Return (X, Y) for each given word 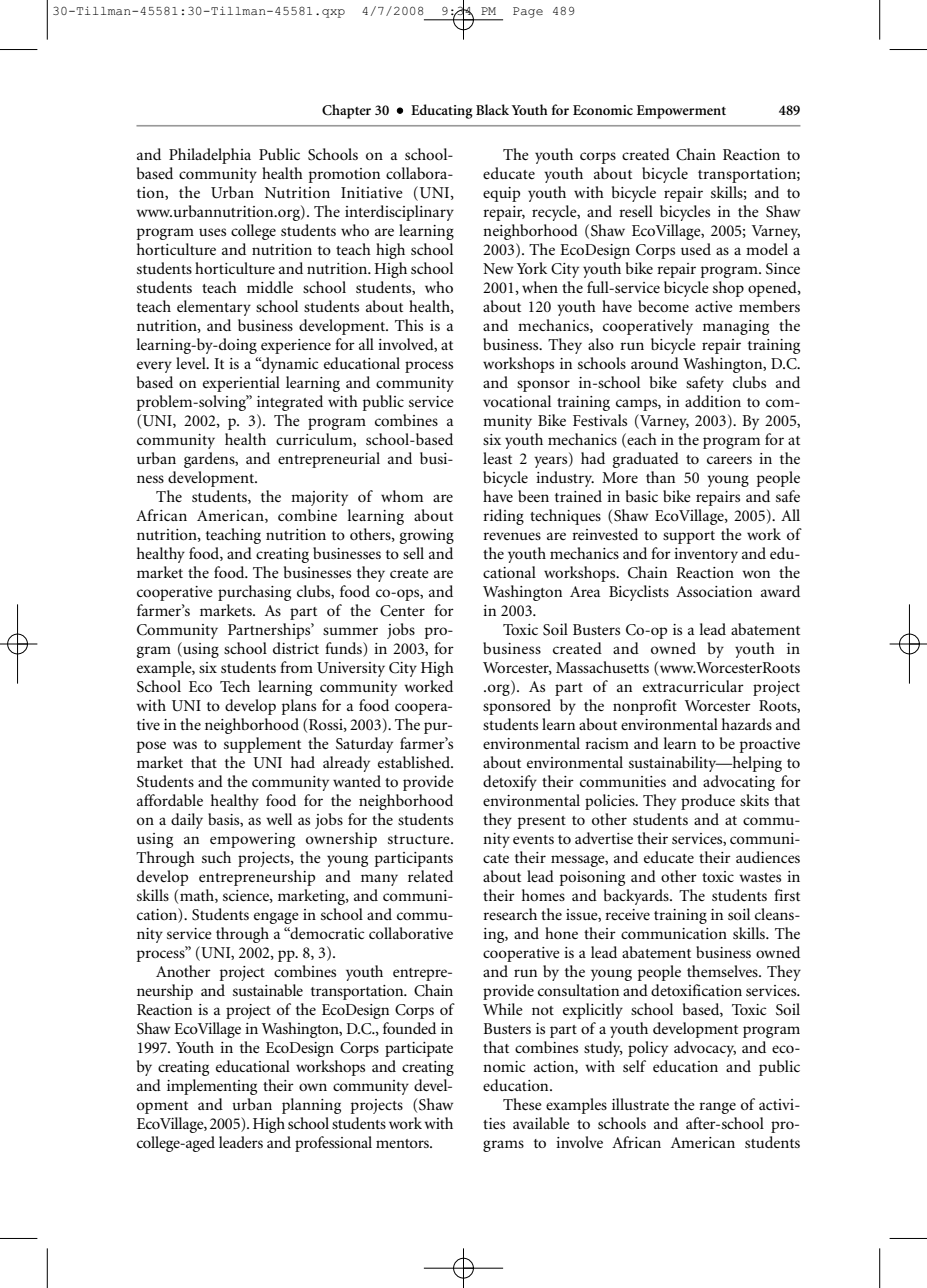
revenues (512, 536)
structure (420, 839)
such (216, 857)
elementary (214, 308)
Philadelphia (210, 156)
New (498, 268)
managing (736, 327)
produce (708, 802)
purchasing (254, 593)
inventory (706, 555)
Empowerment (681, 112)
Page (528, 12)
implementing (212, 1087)
